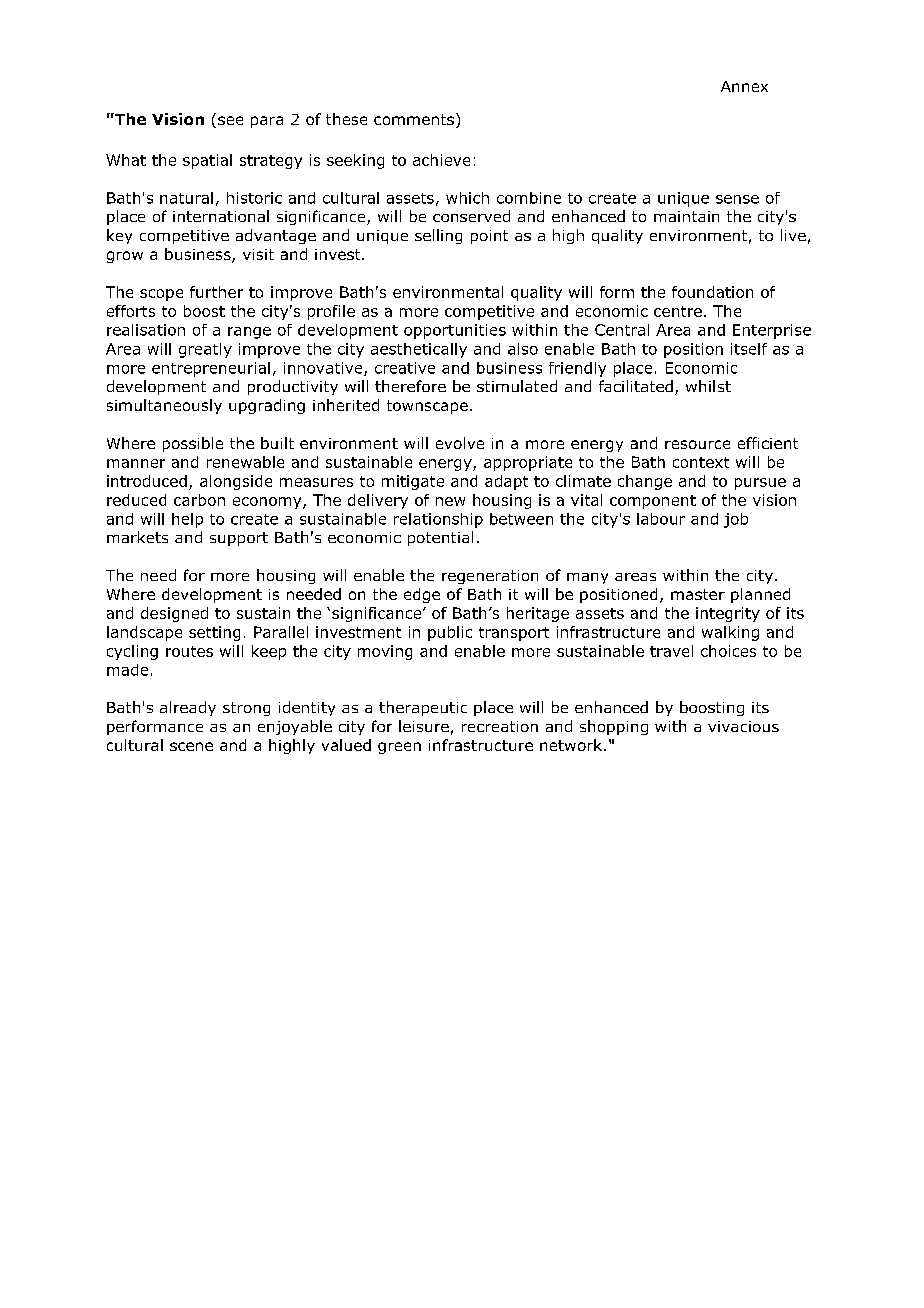 This screenshot has width=924, height=1308. I want to click on alongside, so click(236, 482).
